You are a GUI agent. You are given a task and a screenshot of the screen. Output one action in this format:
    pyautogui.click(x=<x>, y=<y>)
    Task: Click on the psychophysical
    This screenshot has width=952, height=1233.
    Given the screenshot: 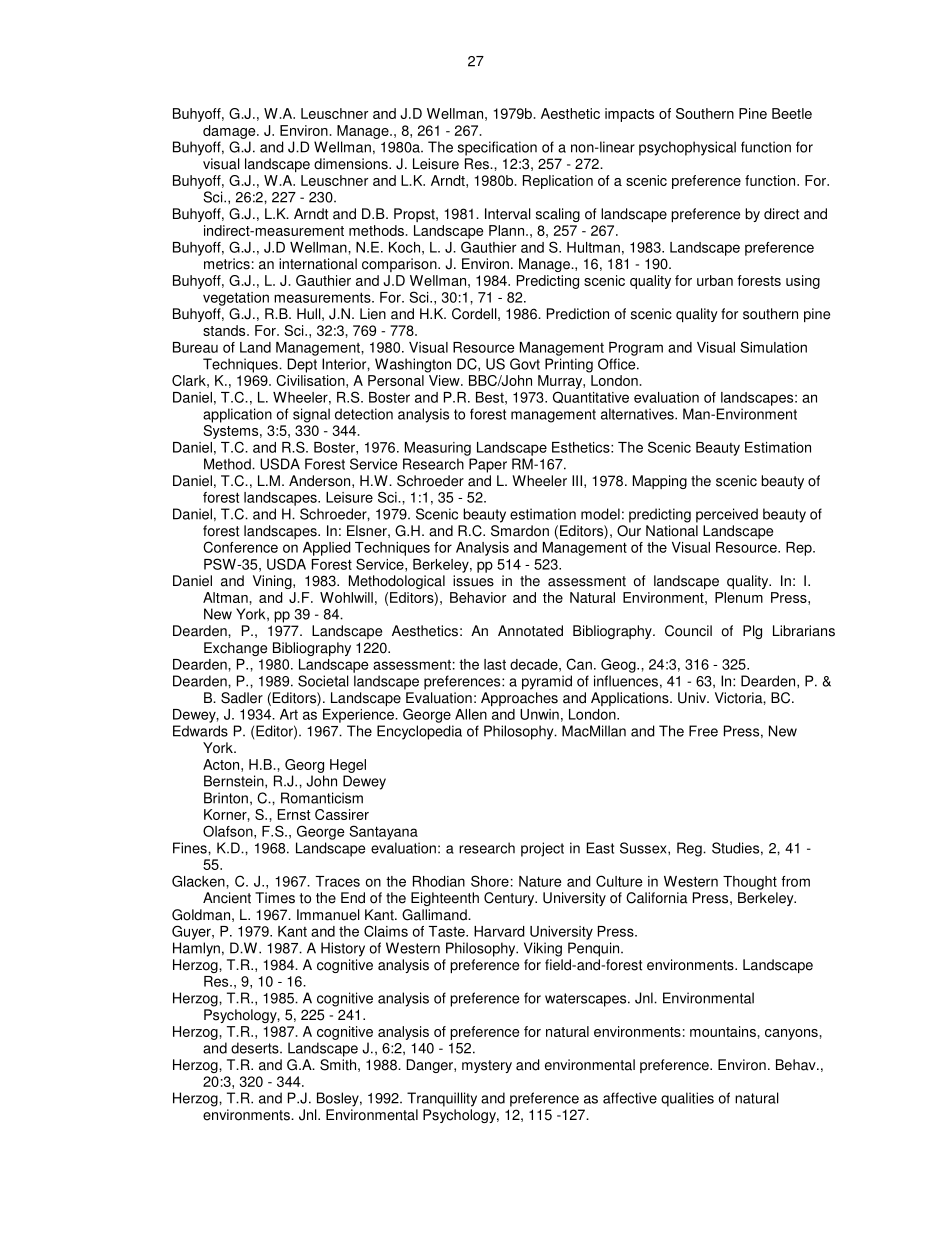 What is the action you would take?
    pyautogui.click(x=687, y=148)
